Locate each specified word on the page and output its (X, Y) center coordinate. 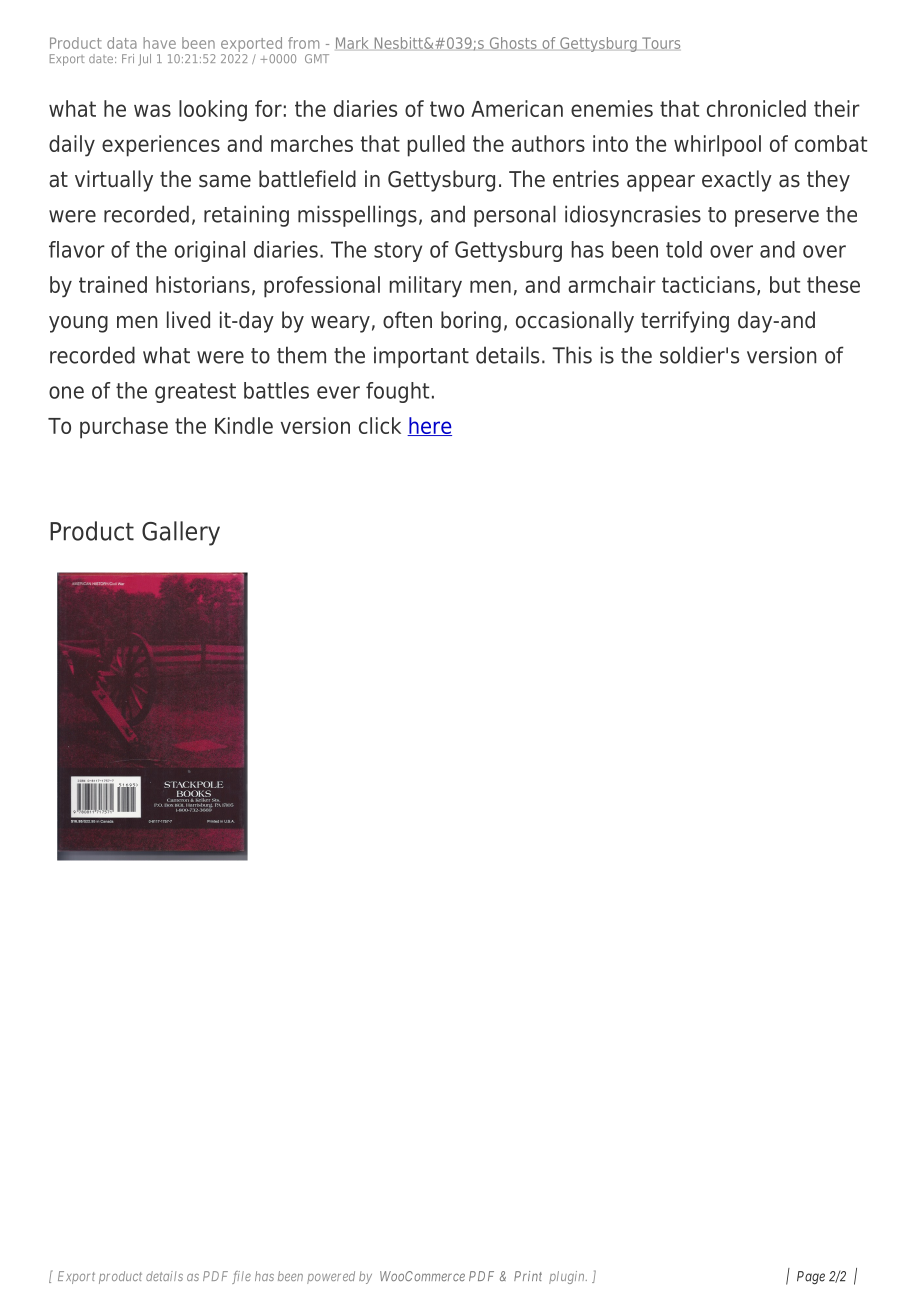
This (572, 355)
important (421, 357)
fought (397, 392)
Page (811, 1277)
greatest (195, 393)
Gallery (181, 533)
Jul (144, 60)
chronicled (756, 108)
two (447, 109)
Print (528, 1276)
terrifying (685, 322)
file (241, 1277)
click (380, 425)
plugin (568, 1277)
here (429, 426)
